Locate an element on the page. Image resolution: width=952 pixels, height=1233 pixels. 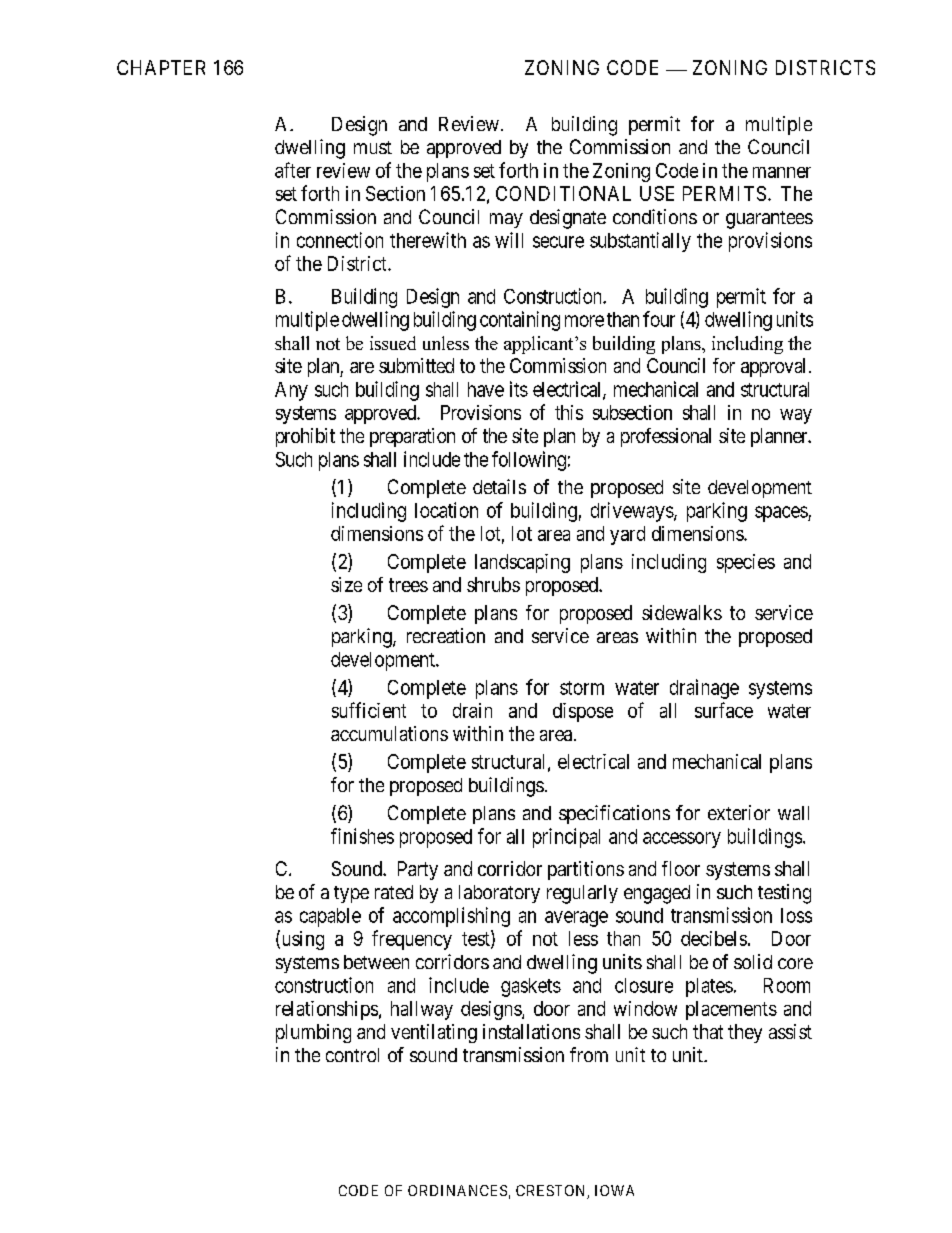
plumbing is located at coordinates (313, 1033).
